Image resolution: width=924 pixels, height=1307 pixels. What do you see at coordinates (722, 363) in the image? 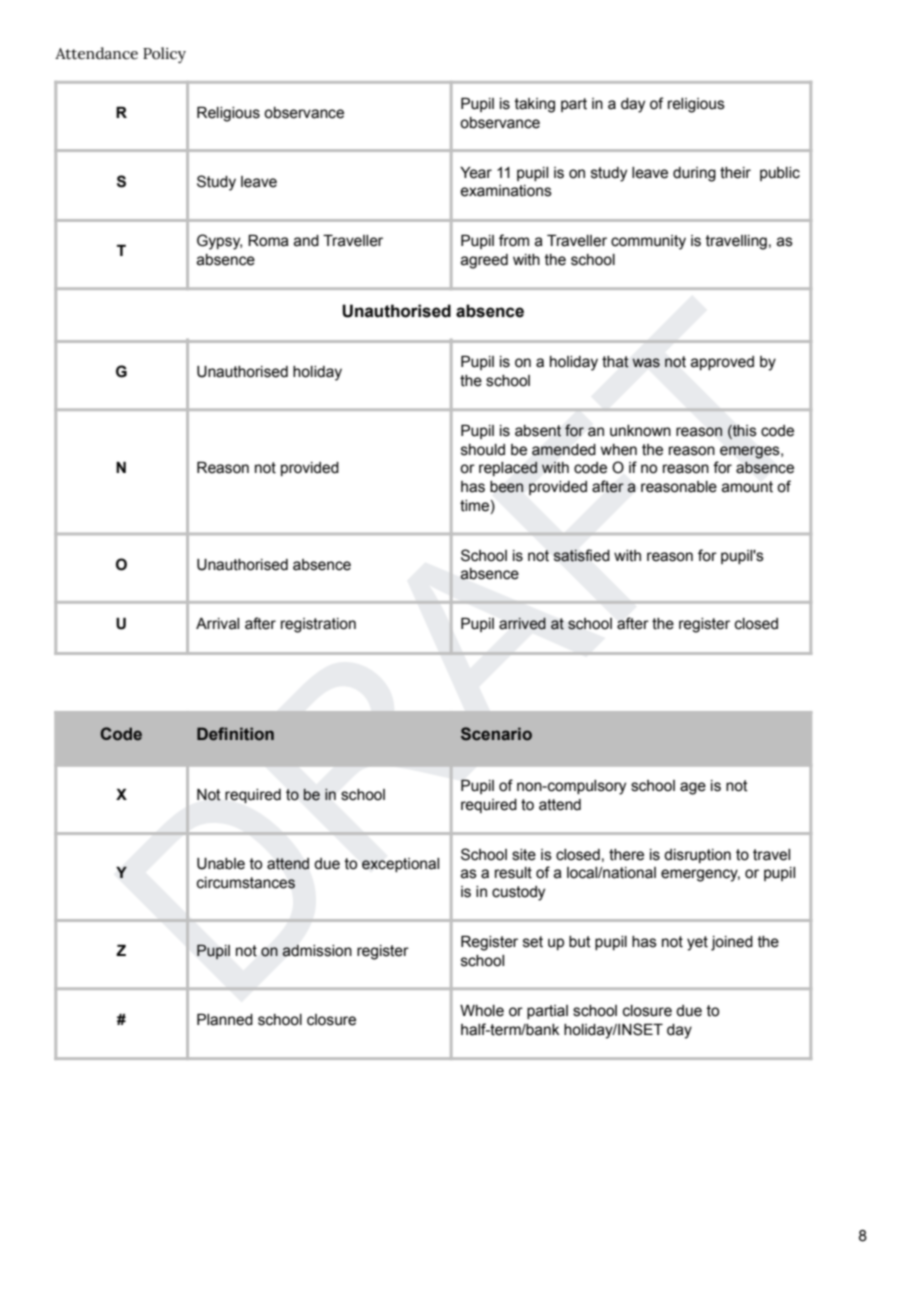
I see `approved` at bounding box center [722, 363].
